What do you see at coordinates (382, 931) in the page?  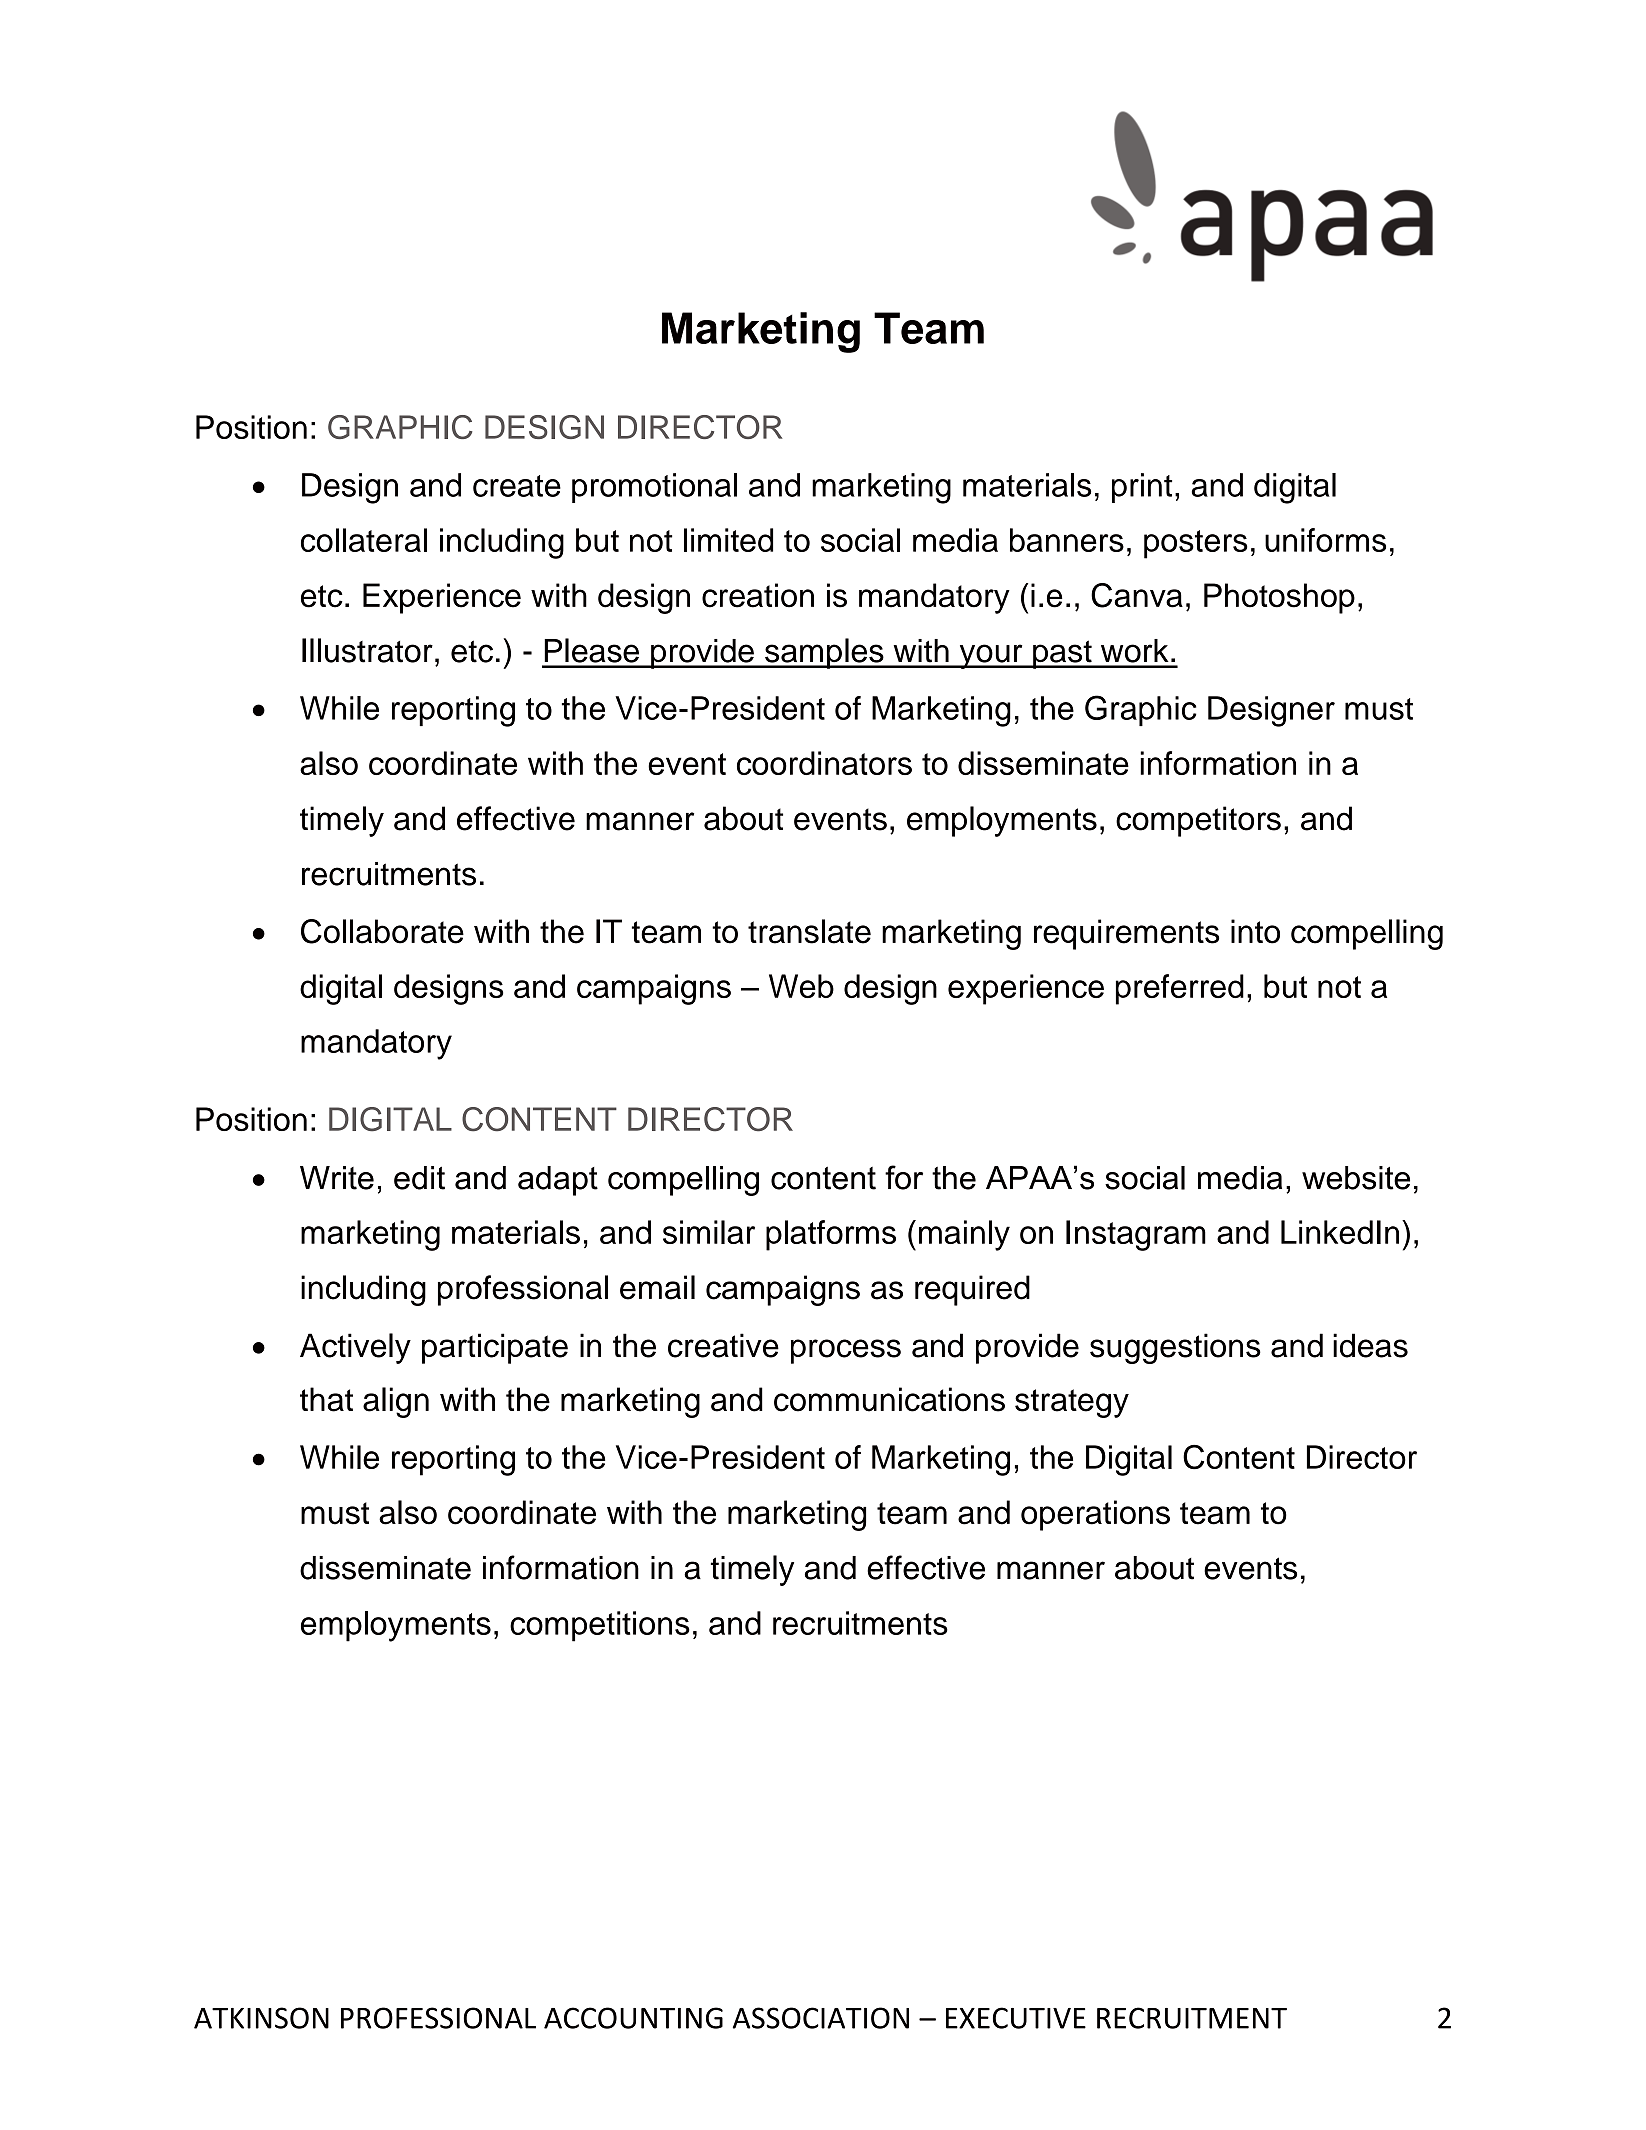 I see `Collaborate` at bounding box center [382, 931].
